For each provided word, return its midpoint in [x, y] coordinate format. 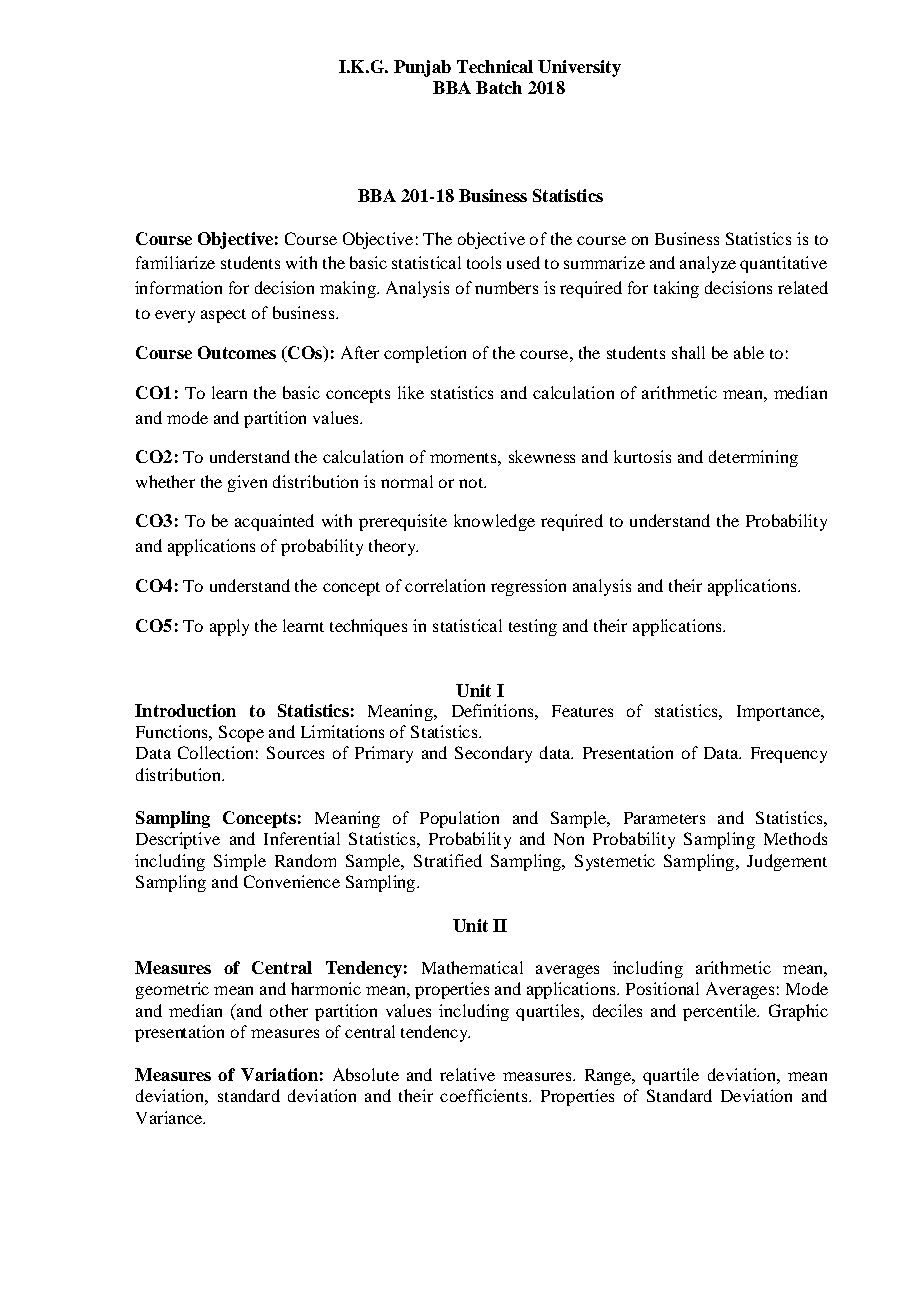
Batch [499, 87]
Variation [279, 1074]
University [579, 68]
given [247, 483]
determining [753, 458]
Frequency [789, 755]
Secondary [493, 754]
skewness [542, 456]
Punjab [422, 68]
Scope [241, 733]
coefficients [485, 1095]
